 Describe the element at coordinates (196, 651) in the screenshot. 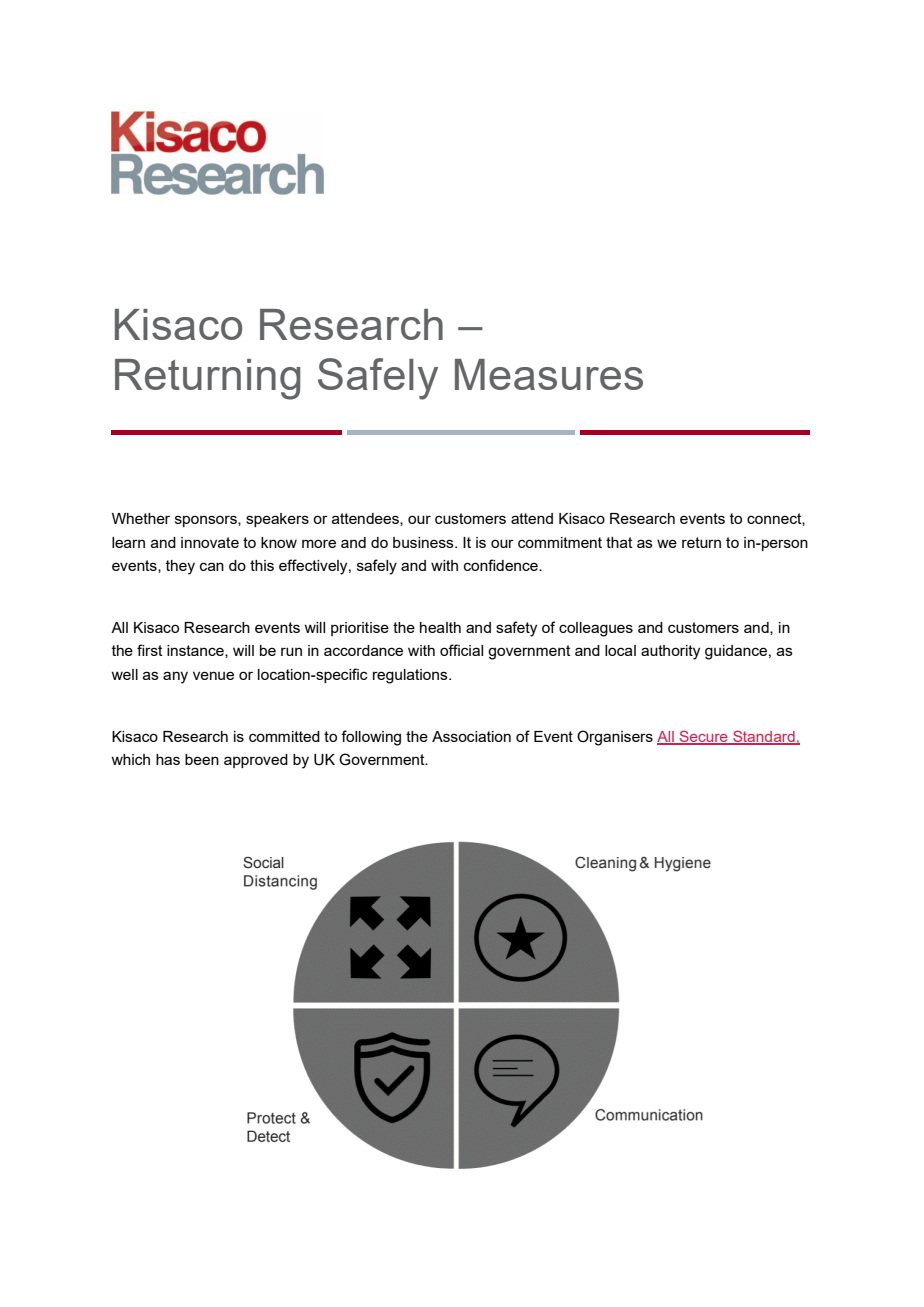

I see `instance` at that location.
